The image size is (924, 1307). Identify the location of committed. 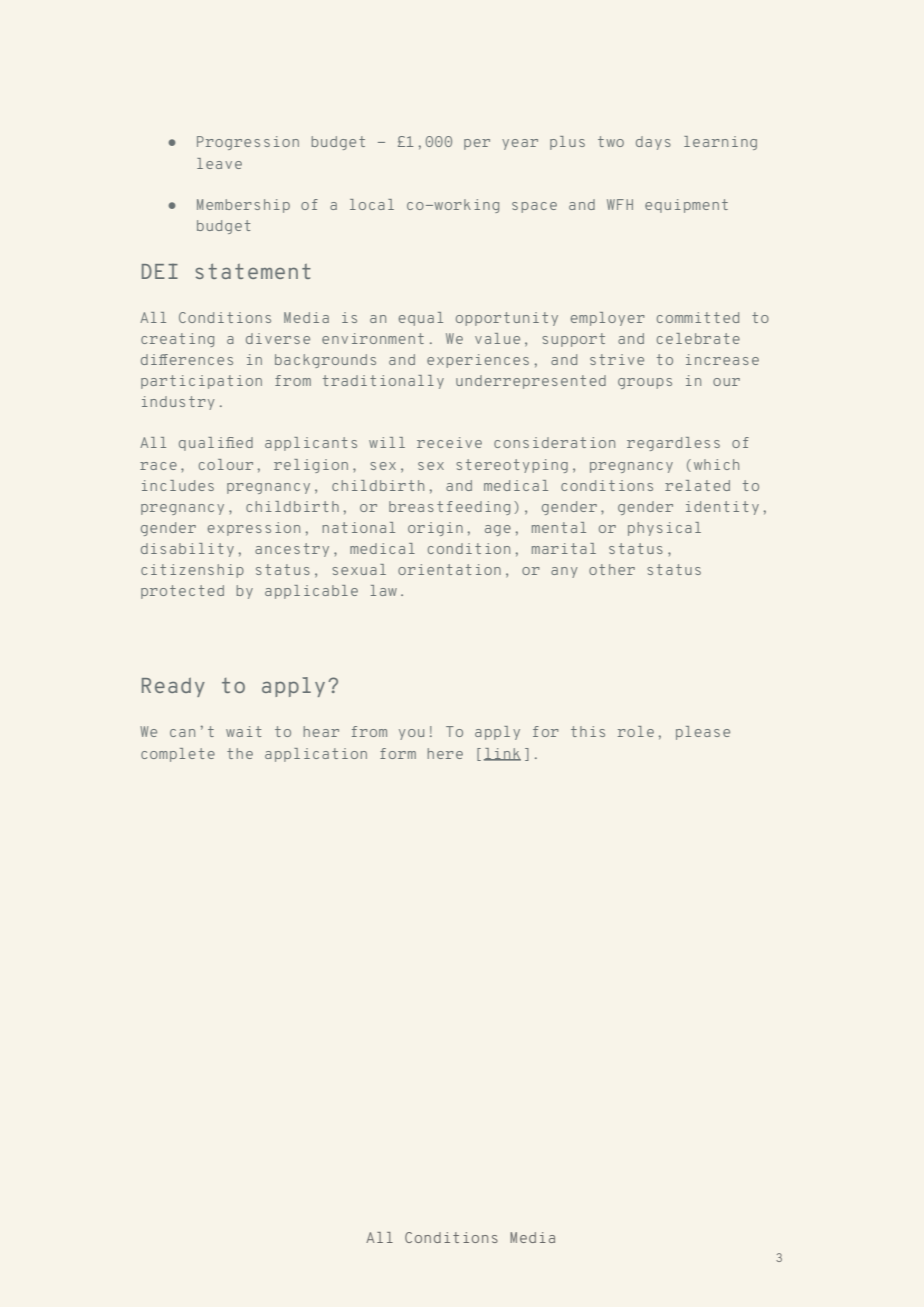
(698, 317).
